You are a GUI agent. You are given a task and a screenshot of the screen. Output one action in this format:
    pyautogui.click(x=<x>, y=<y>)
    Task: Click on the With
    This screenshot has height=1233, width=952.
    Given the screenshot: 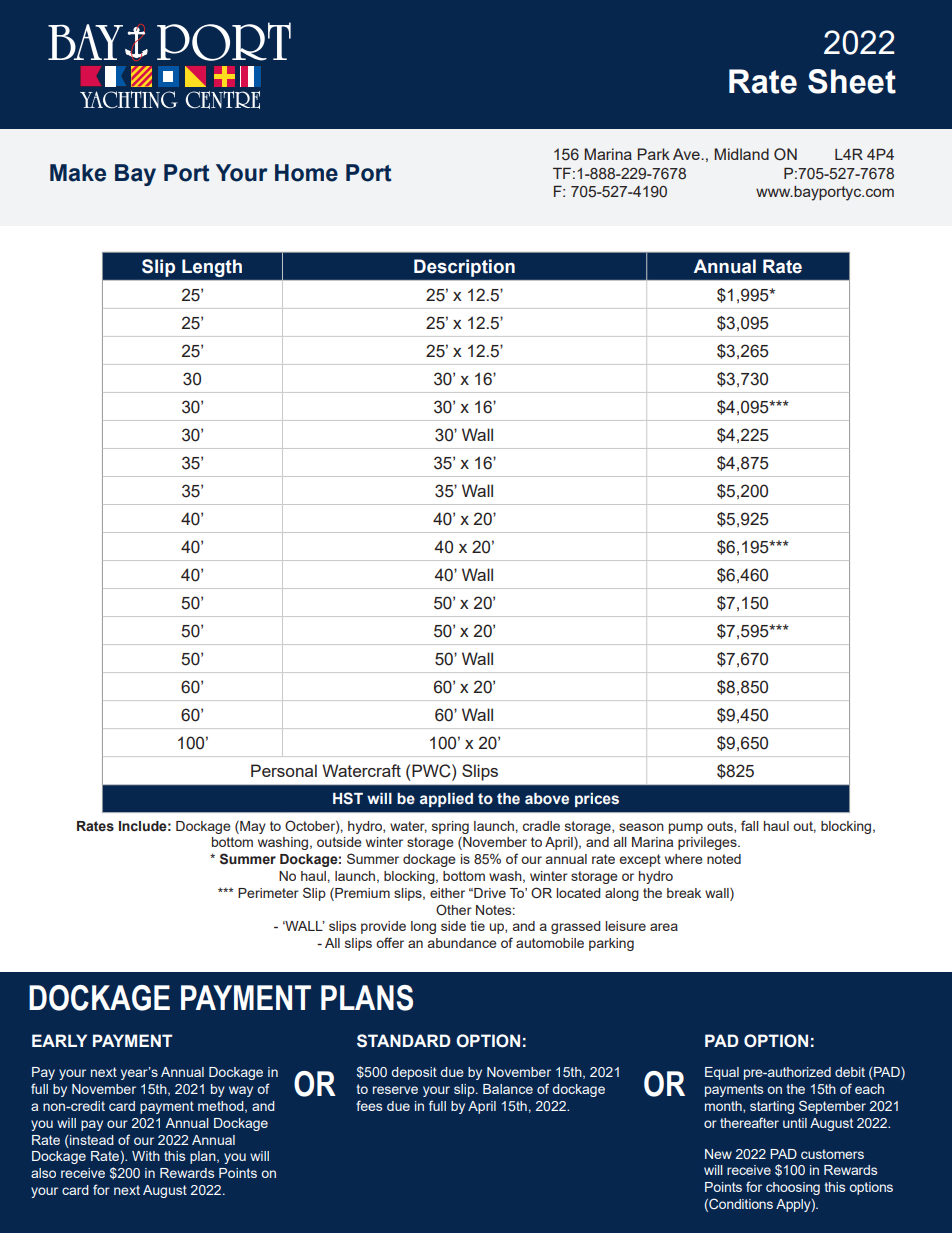 What is the action you would take?
    pyautogui.click(x=146, y=1156)
